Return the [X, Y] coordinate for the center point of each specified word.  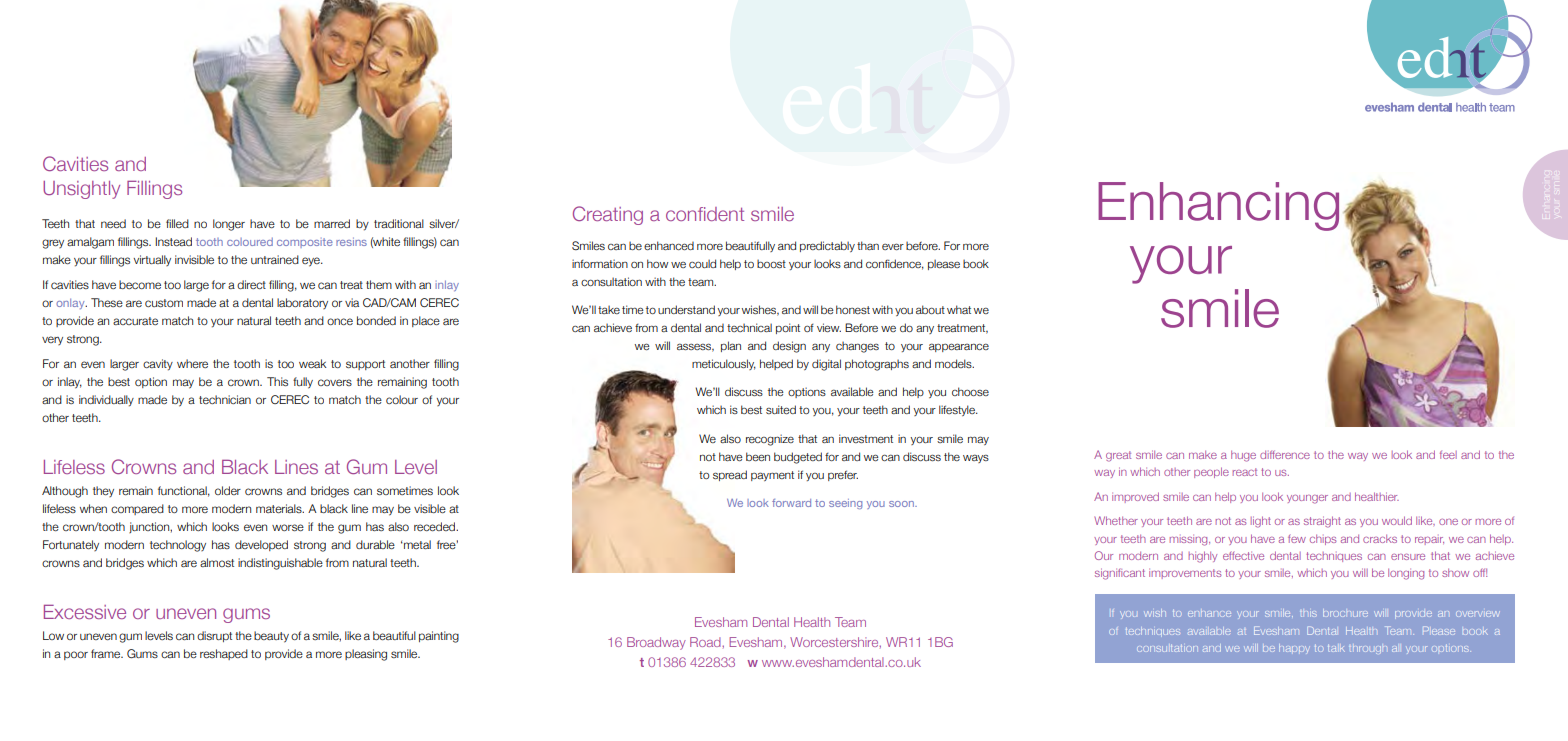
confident [705, 214]
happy [1293, 648]
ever [893, 246]
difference [1285, 454]
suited [781, 409]
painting [439, 637]
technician [225, 399]
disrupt [214, 636]
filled [177, 223]
